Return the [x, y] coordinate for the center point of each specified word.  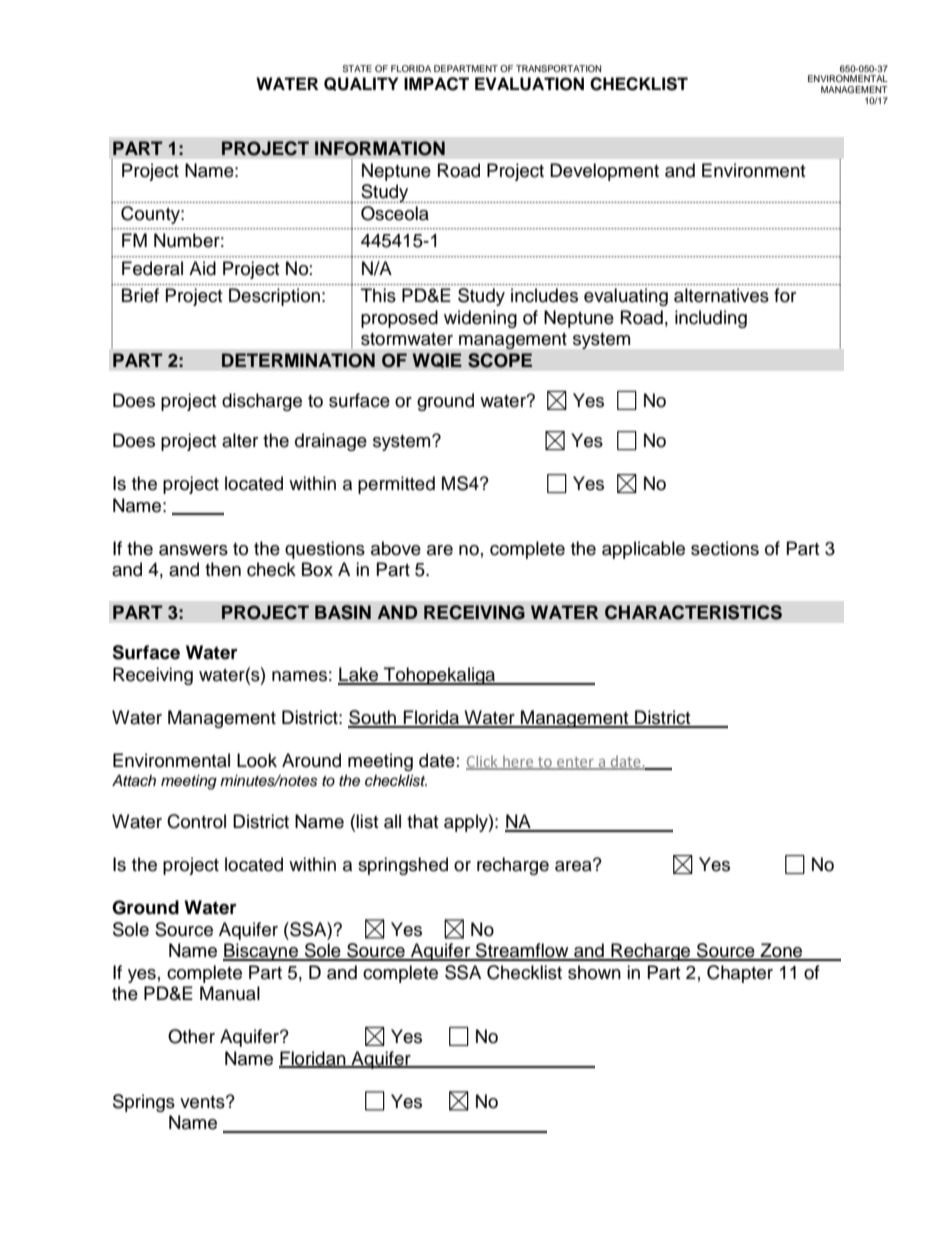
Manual [230, 993]
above [396, 548]
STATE [357, 68]
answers [193, 550]
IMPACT [436, 84]
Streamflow [522, 951]
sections [725, 548]
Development [604, 172]
